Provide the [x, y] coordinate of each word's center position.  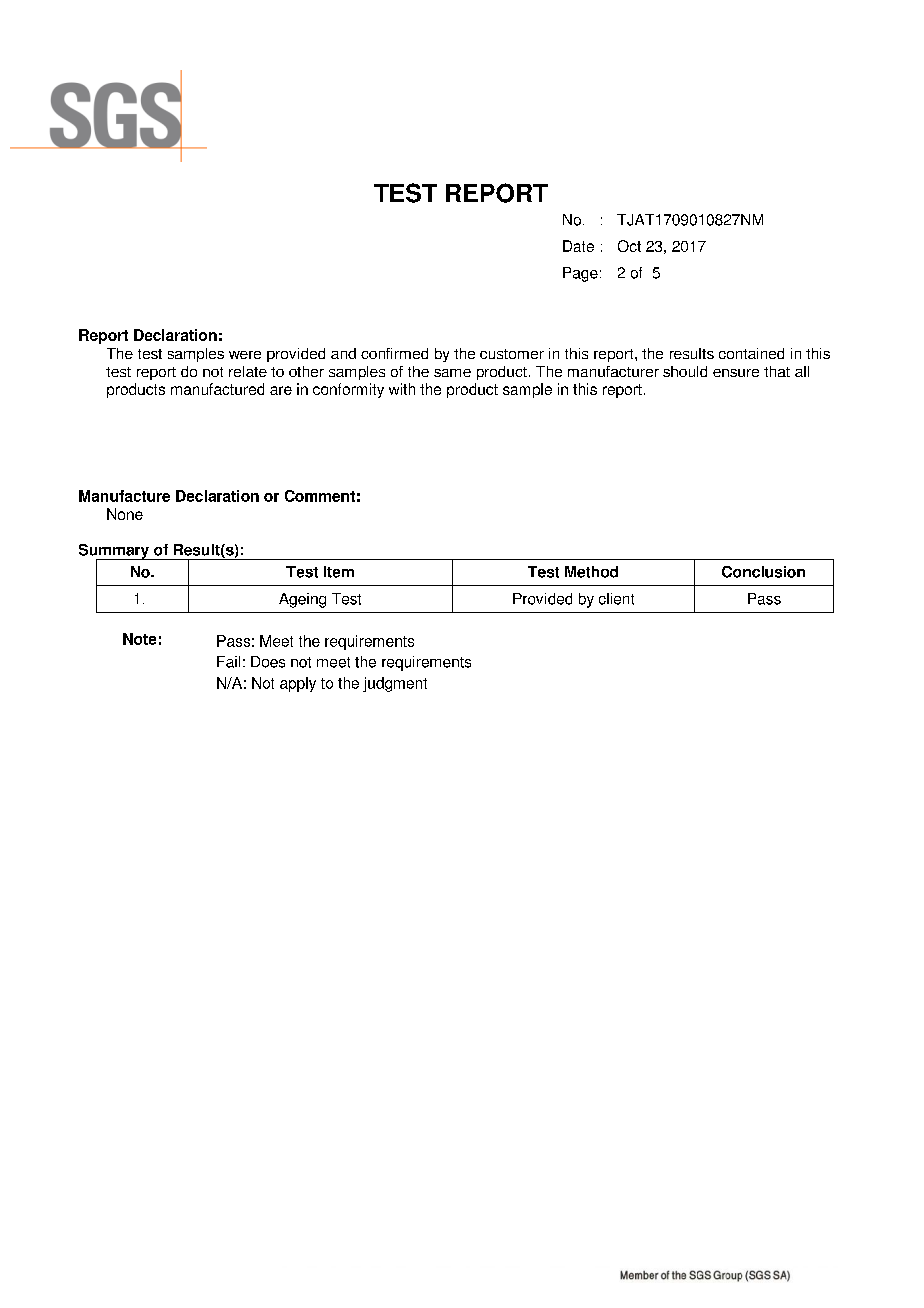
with [402, 389]
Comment [320, 496]
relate [248, 371]
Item [339, 572]
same [452, 373]
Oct [629, 246]
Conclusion [763, 572]
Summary [115, 552]
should [685, 371]
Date [578, 246]
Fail [228, 662]
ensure [736, 373]
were [245, 355]
